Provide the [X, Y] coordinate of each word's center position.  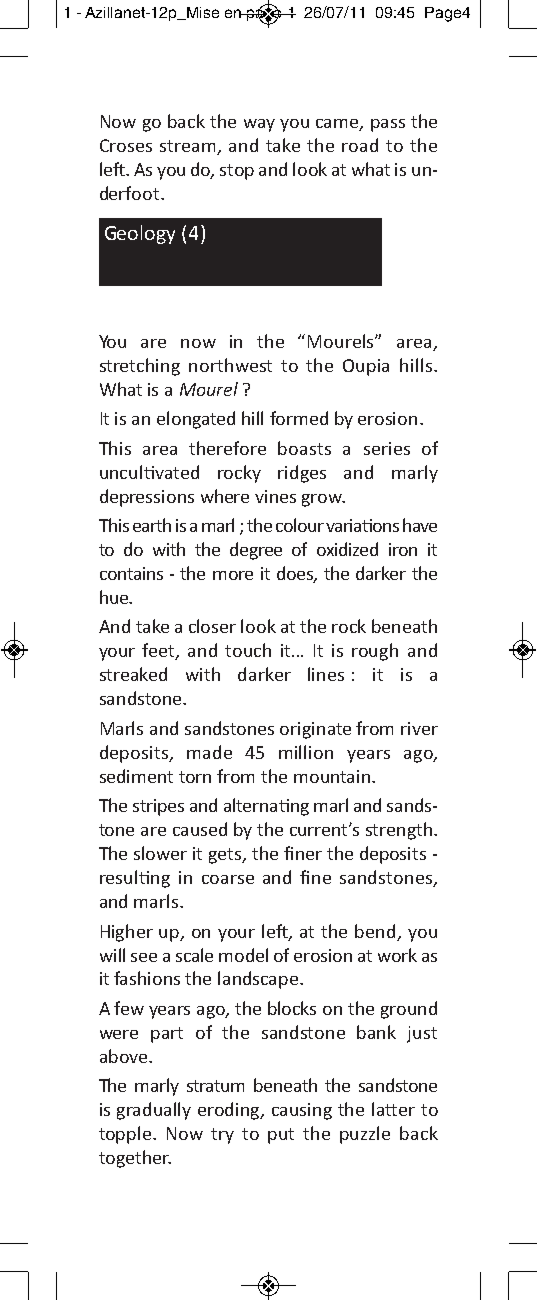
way [259, 125]
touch [248, 650]
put [281, 1136]
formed [299, 418]
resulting [135, 879]
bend [375, 931]
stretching [140, 367]
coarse [228, 879]
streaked [133, 674]
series [387, 448]
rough [375, 652]
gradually [154, 1111]
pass [388, 125]
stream [189, 147]
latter [393, 1109]
